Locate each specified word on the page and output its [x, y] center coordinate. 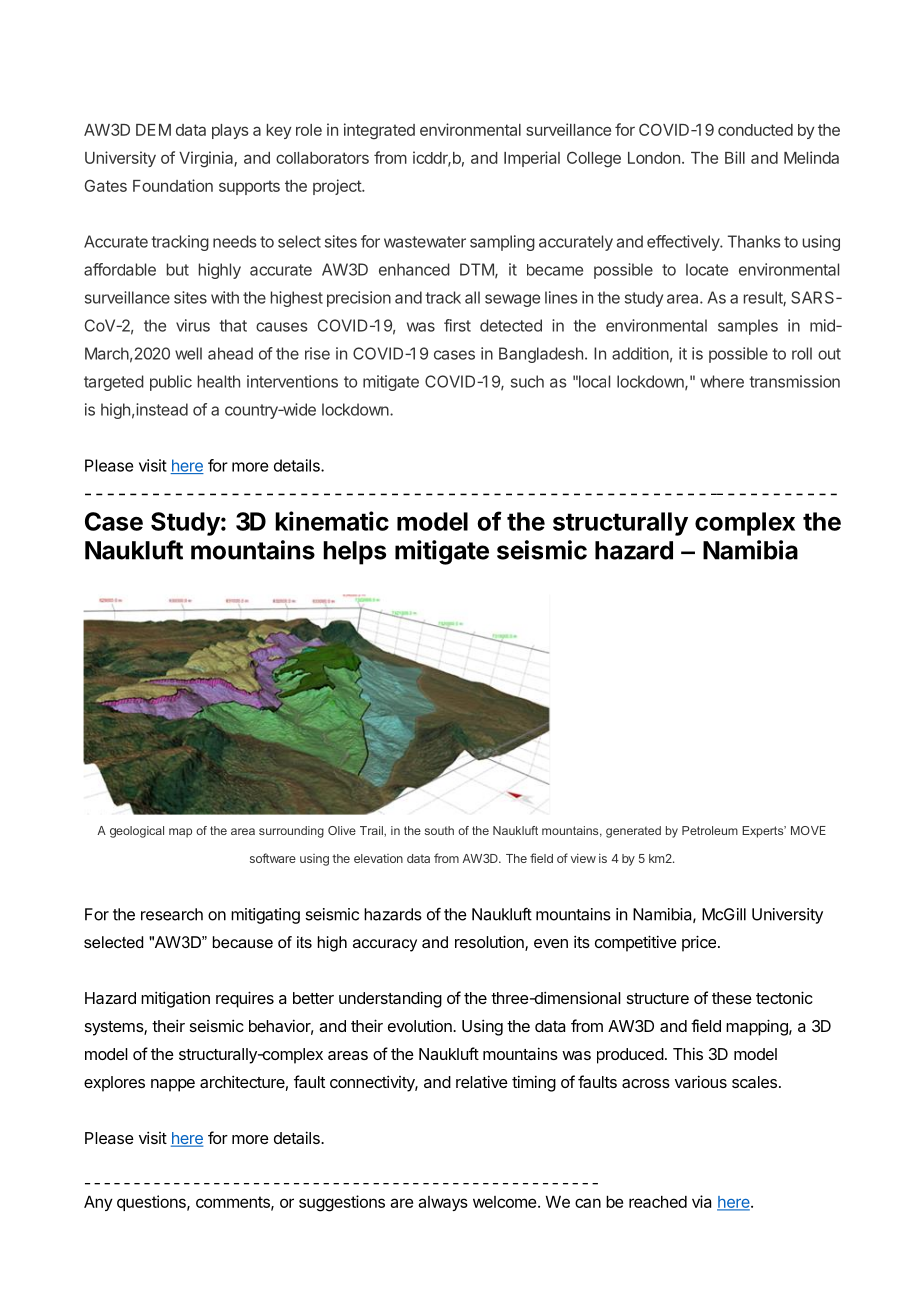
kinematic [332, 521]
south [439, 830]
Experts [764, 832]
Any [98, 1203]
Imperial [532, 159]
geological [137, 832]
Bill [735, 157]
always [443, 1203]
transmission [794, 381]
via [701, 1201]
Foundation [173, 185]
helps [354, 553]
